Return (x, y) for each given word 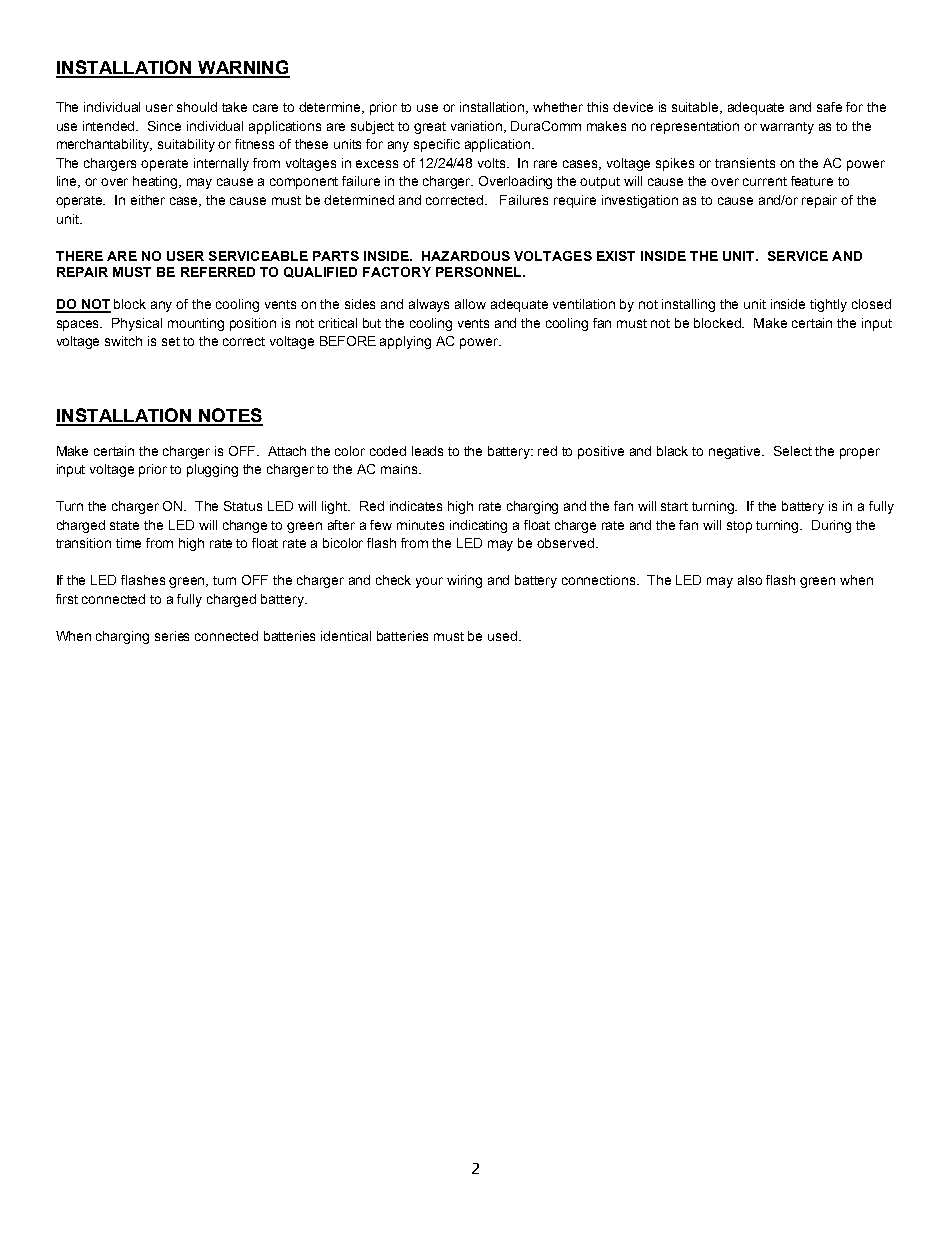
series (172, 636)
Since (164, 126)
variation (478, 127)
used (504, 636)
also (750, 580)
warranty (787, 128)
